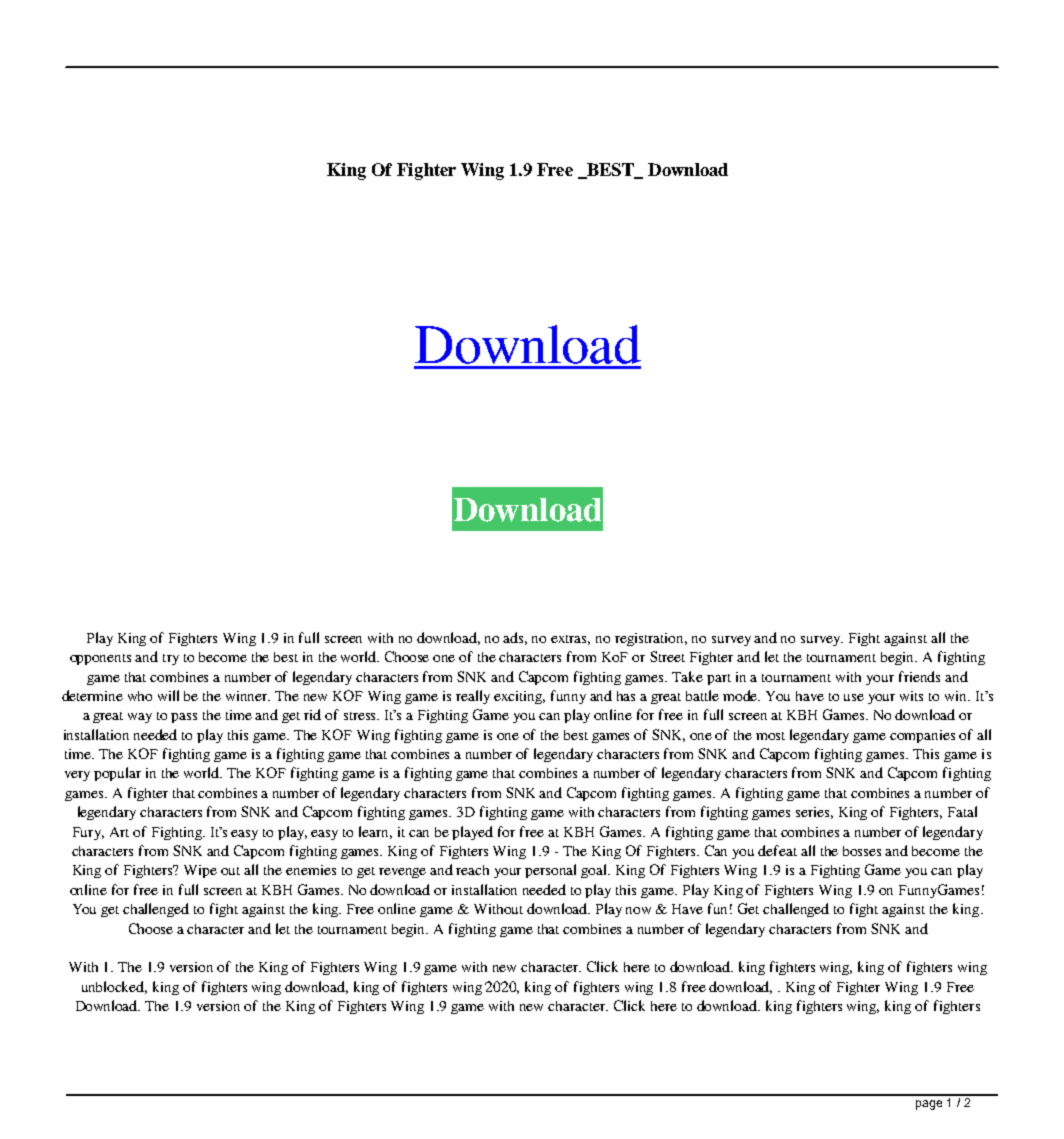 This screenshot has height=1139, width=1064. I want to click on Wipe, so click(200, 871).
